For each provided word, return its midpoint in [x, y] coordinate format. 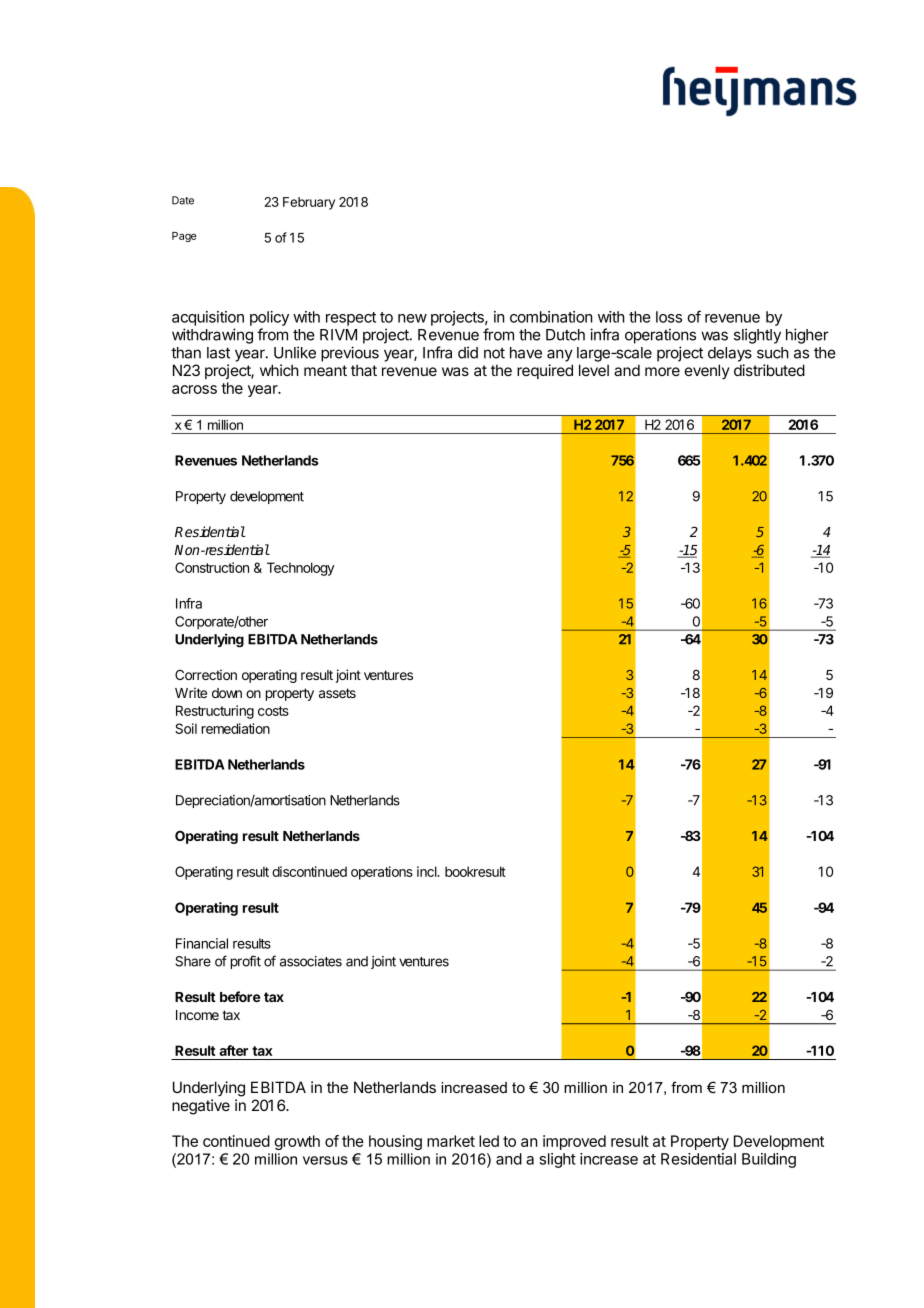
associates [311, 961]
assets [337, 693]
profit [246, 962]
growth [297, 1142]
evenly [707, 371]
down [227, 693]
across [194, 389]
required [545, 371]
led [489, 1141]
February [309, 203]
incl [428, 871]
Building [769, 1160]
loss [669, 317]
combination [551, 317]
